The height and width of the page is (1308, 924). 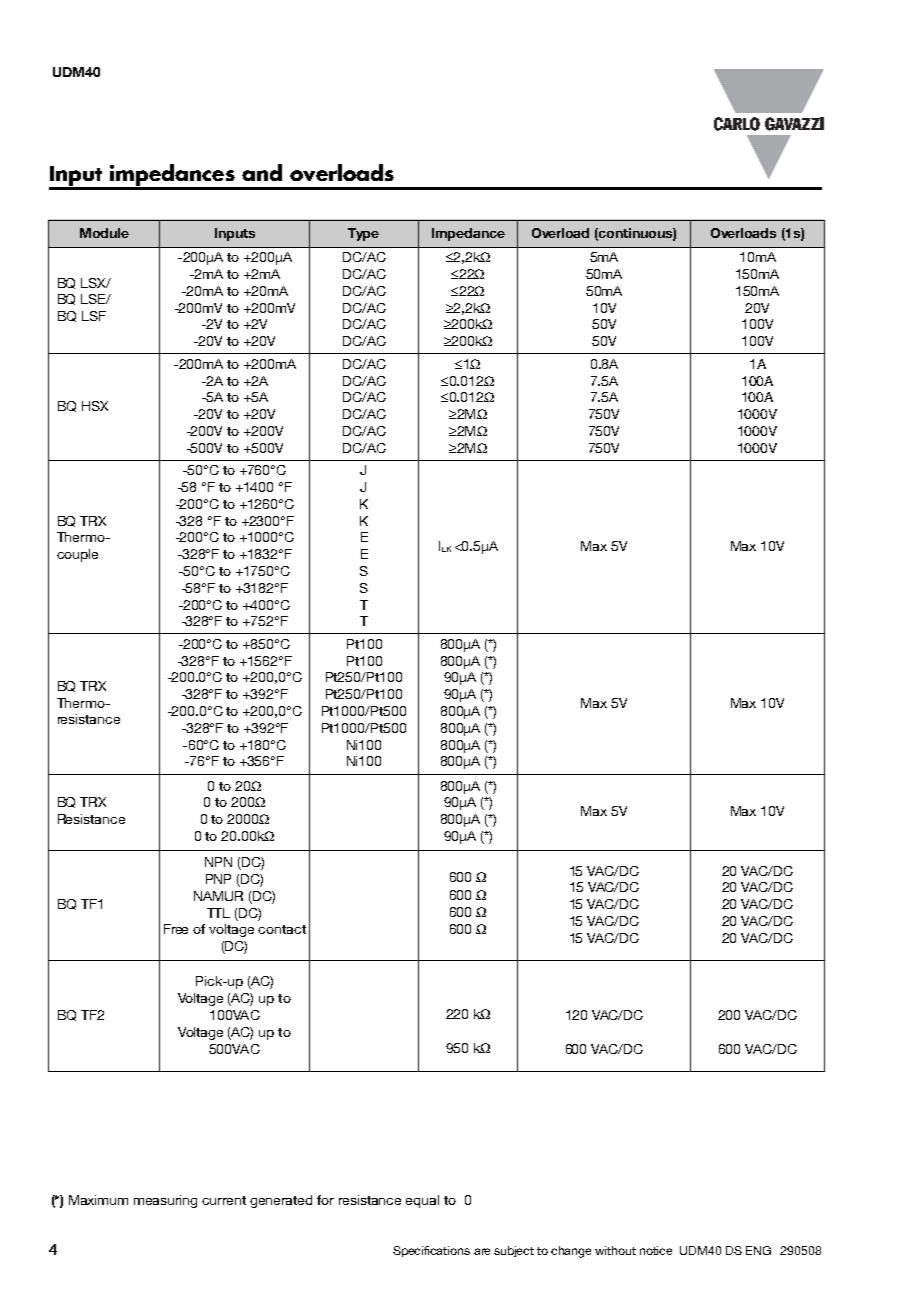 I want to click on and, so click(x=262, y=172).
